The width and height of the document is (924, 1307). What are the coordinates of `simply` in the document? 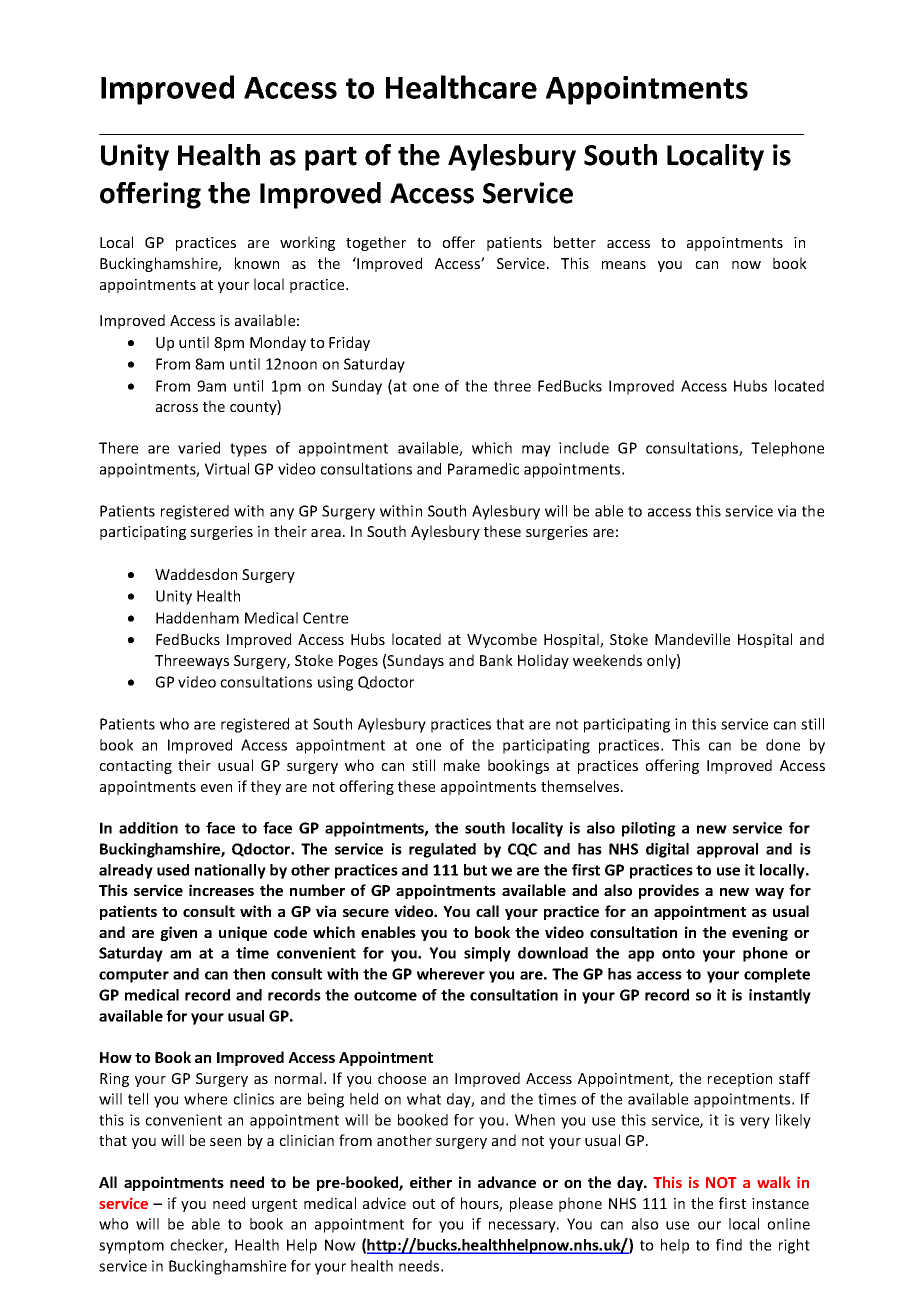 It's located at (487, 954).
